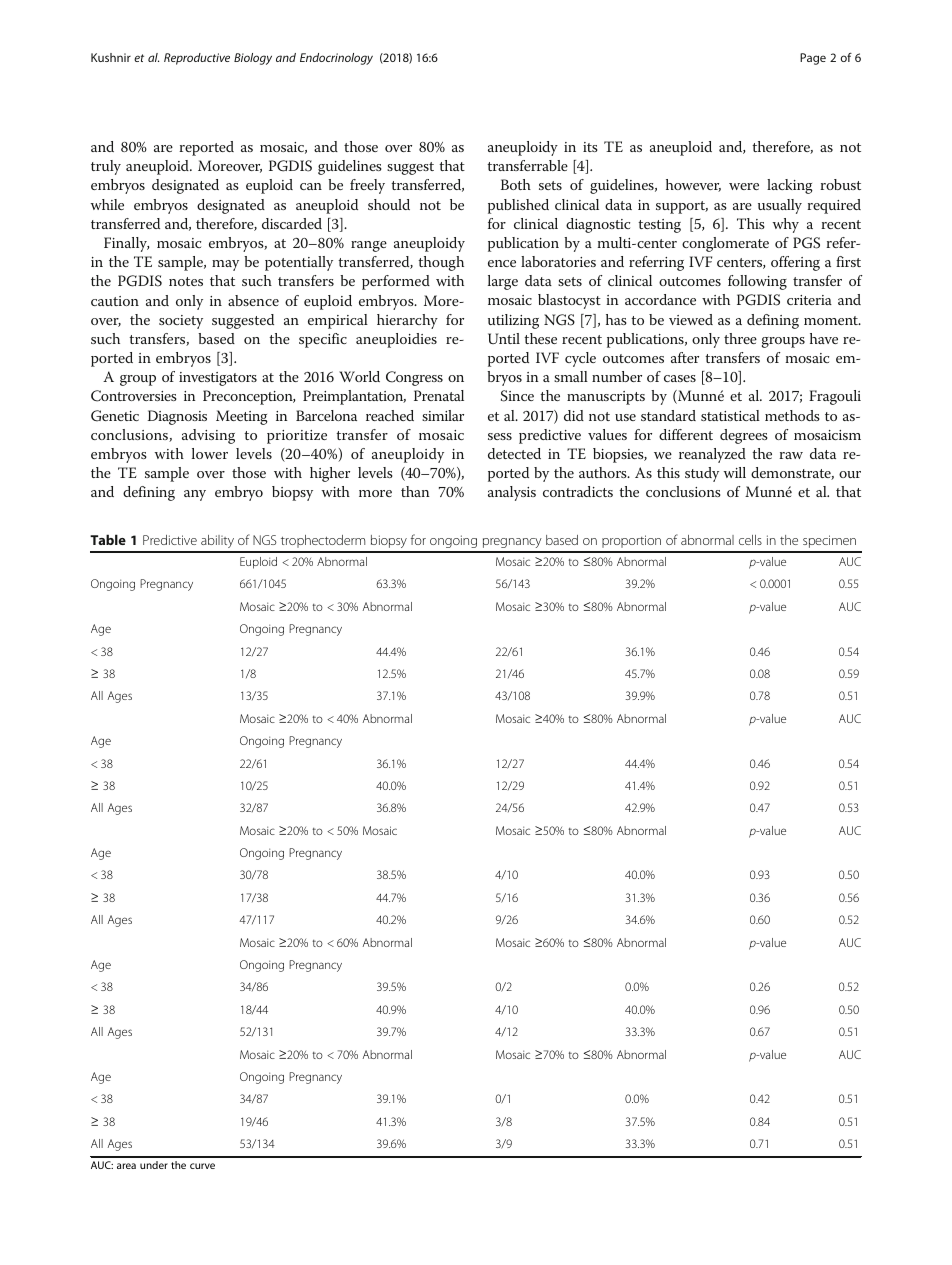  I want to click on advising, so click(208, 436).
